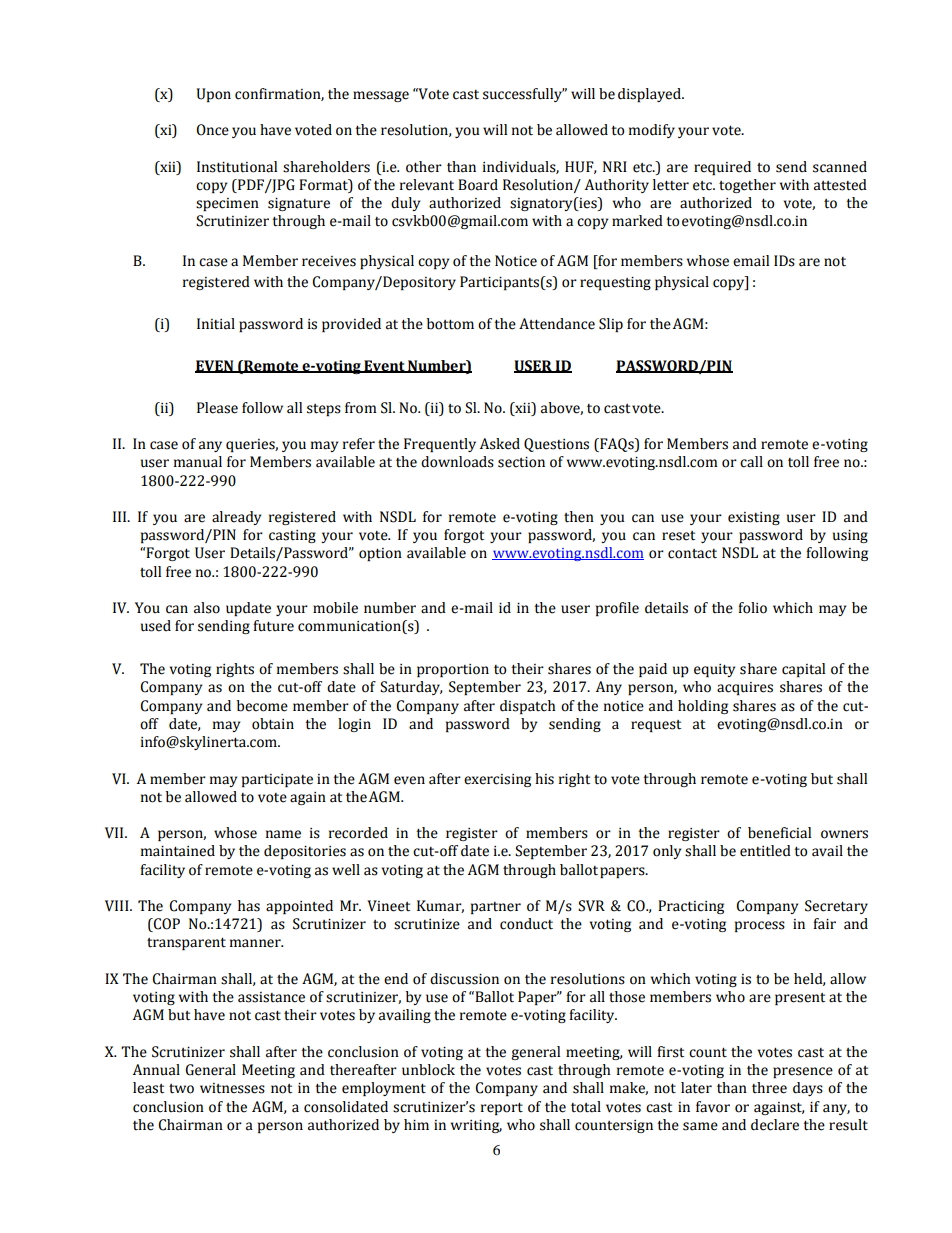  I want to click on Once, so click(212, 130).
